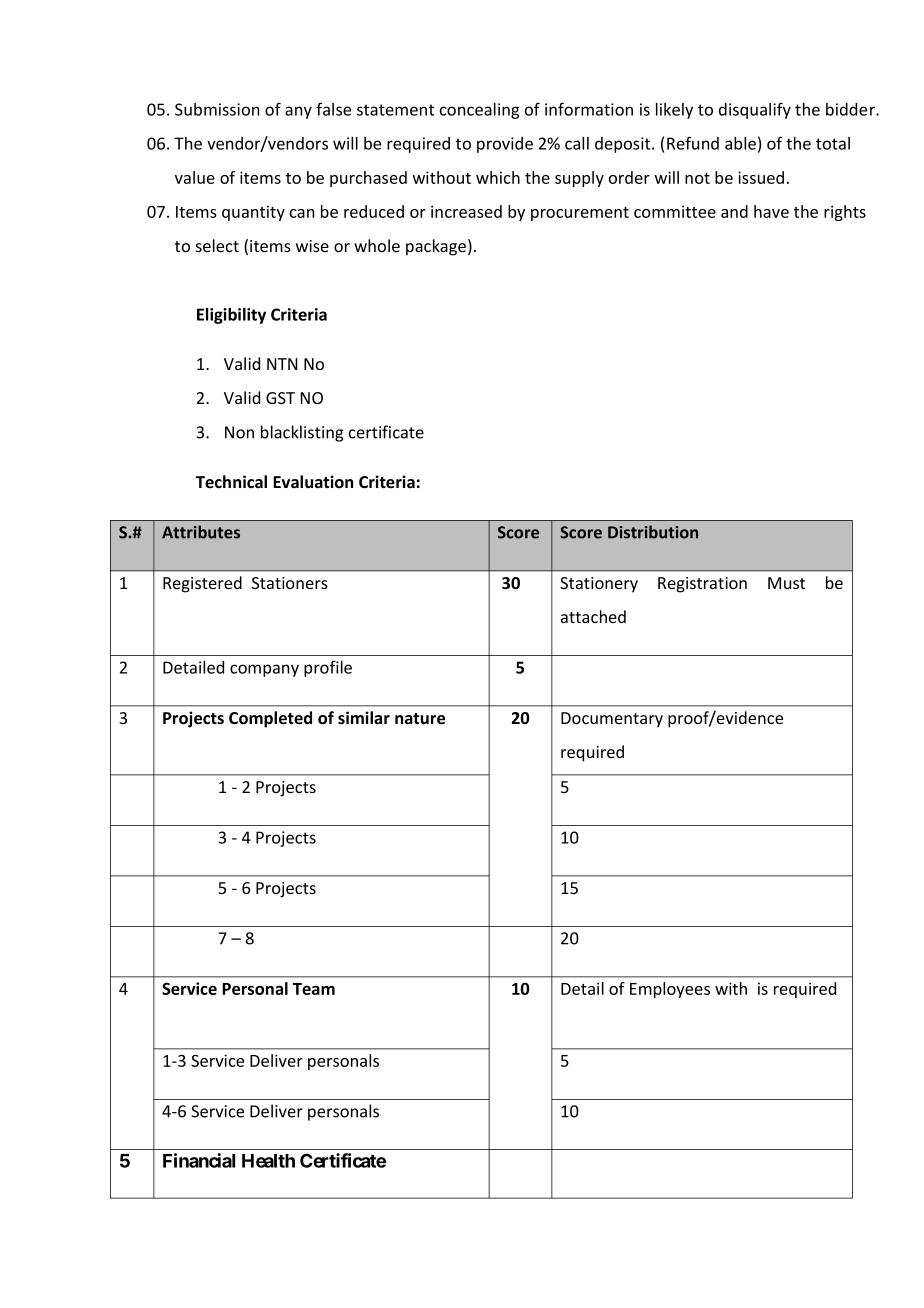 This image has height=1308, width=924. I want to click on Health, so click(268, 1161).
